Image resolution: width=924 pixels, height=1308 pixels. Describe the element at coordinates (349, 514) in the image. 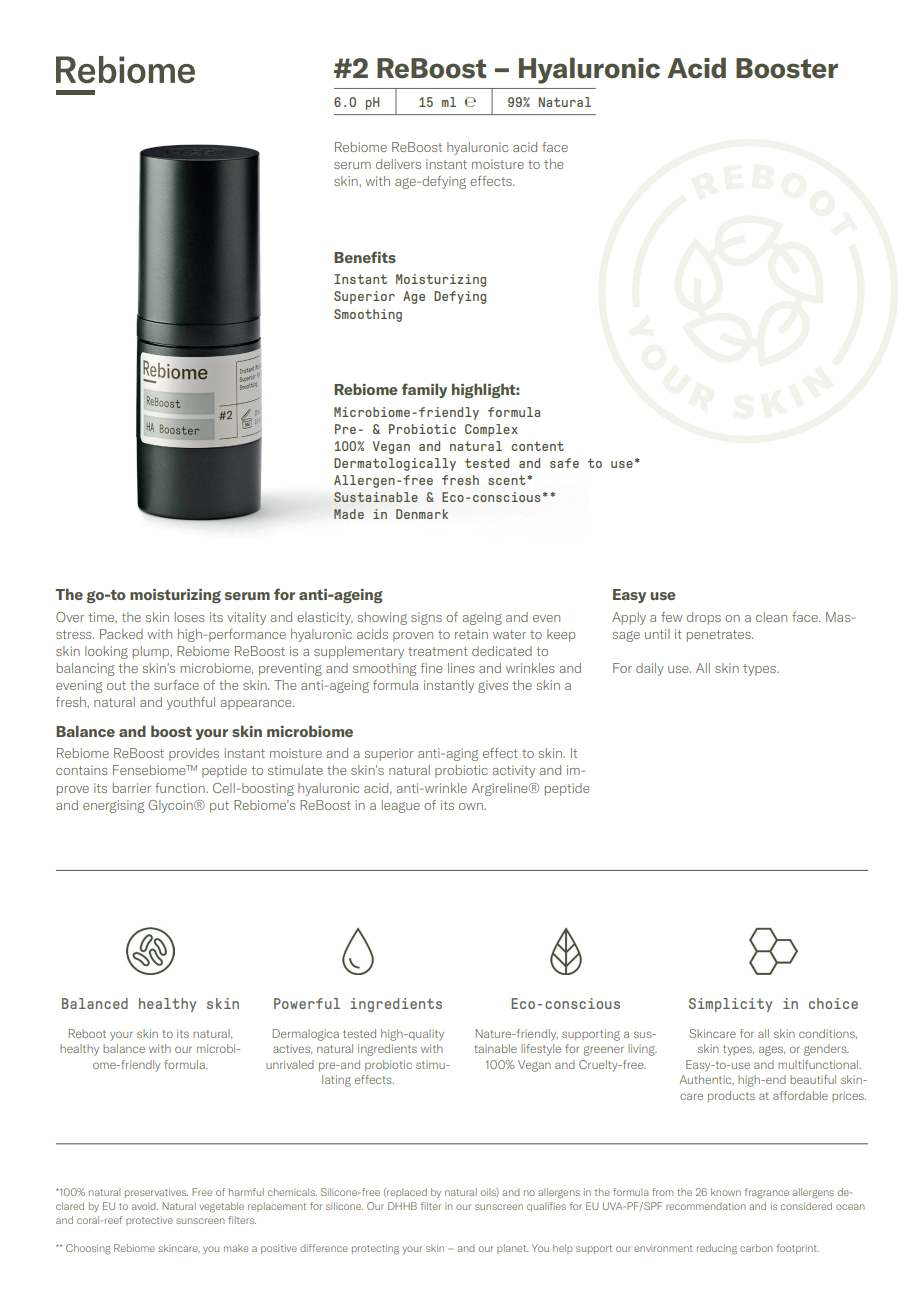

I see `Made` at that location.
